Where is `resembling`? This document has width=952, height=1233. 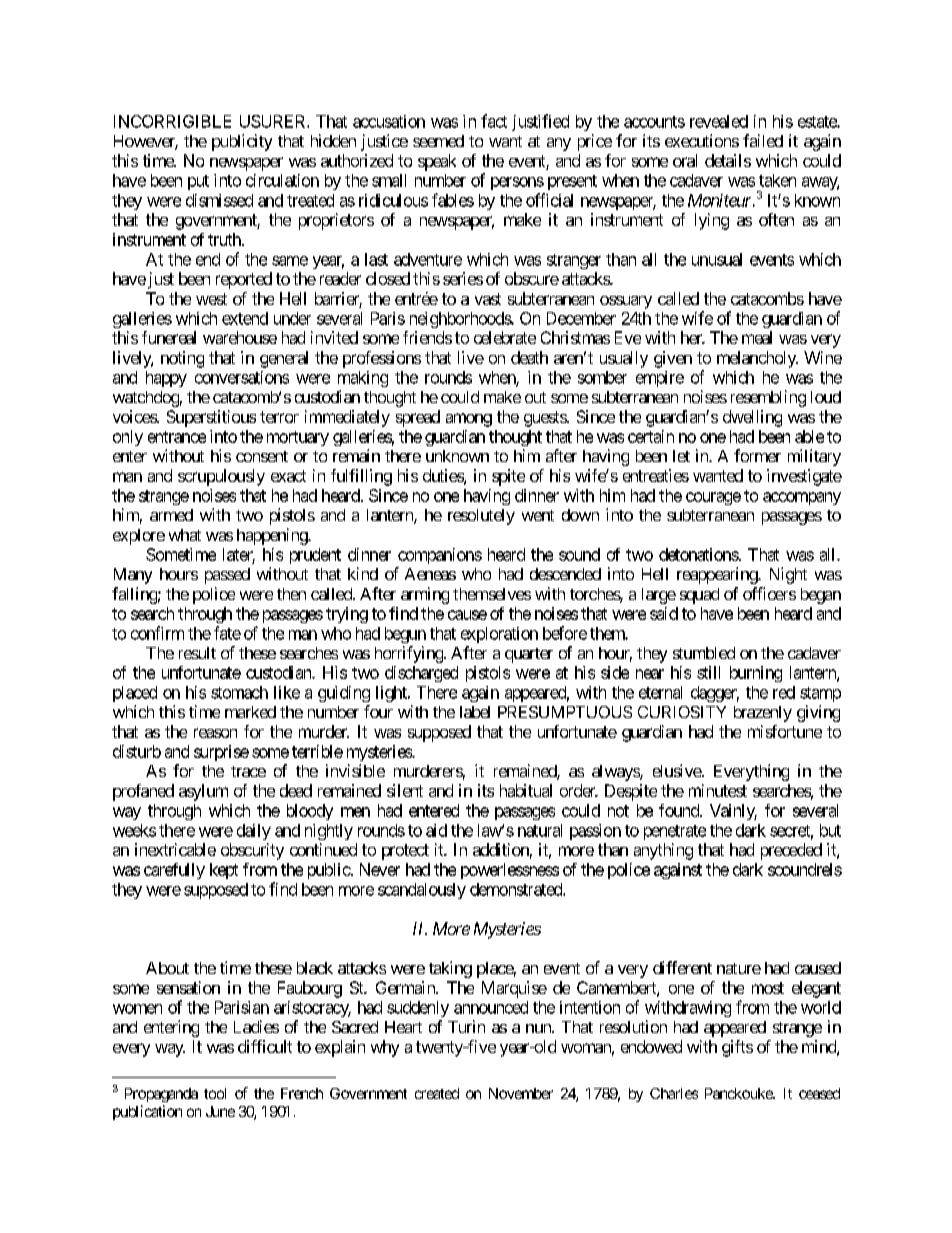
resembling is located at coordinates (768, 398).
